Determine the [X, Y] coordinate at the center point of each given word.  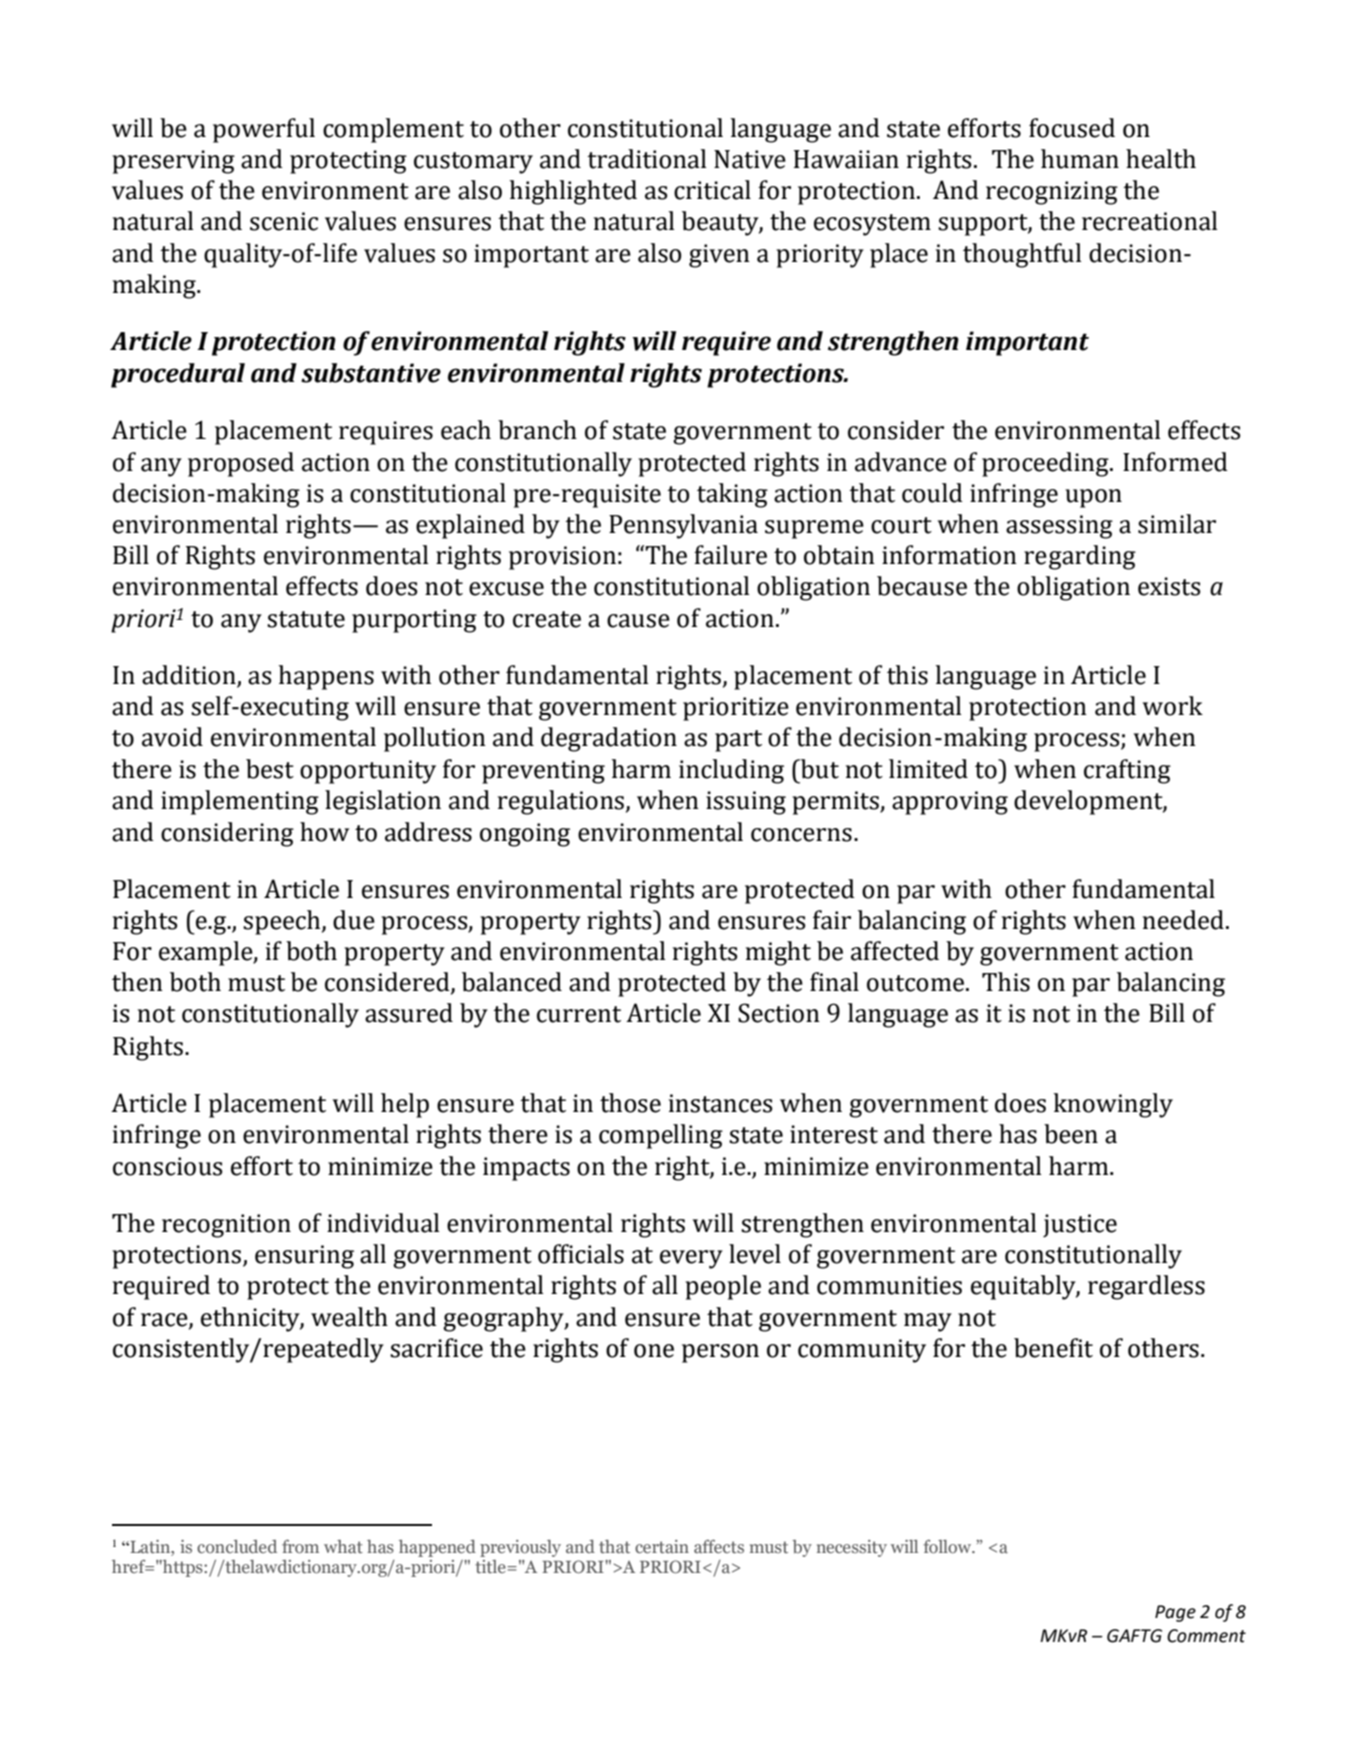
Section [779, 1013]
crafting [1127, 771]
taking [732, 495]
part [738, 741]
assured [409, 1013]
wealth [349, 1317]
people [723, 1287]
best [270, 769]
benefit [1053, 1348]
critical [712, 190]
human [1080, 159]
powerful [264, 130]
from [300, 1546]
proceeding [1046, 464]
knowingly [1113, 1105]
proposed [241, 464]
